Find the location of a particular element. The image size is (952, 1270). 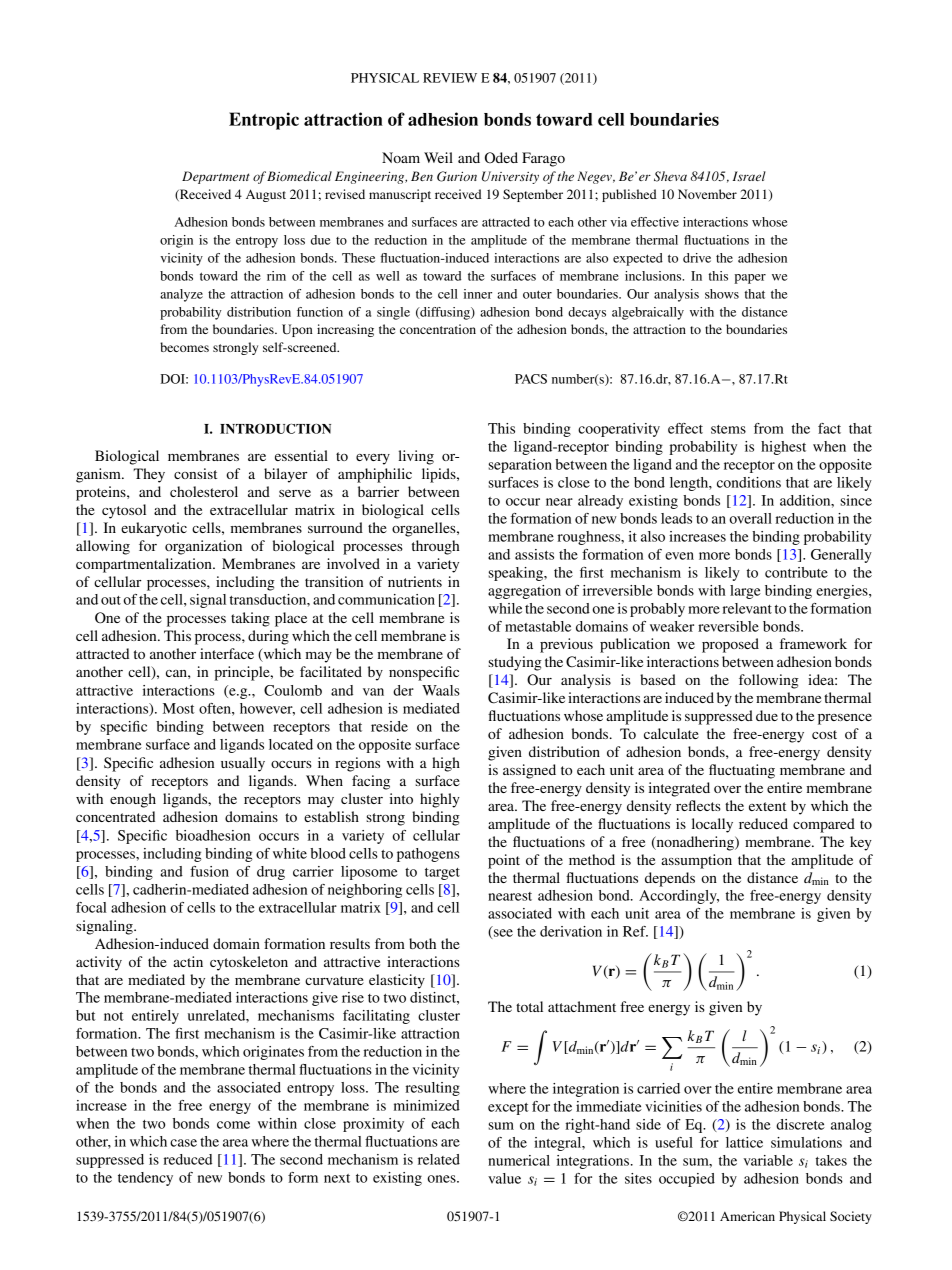

Israel is located at coordinates (749, 176).
